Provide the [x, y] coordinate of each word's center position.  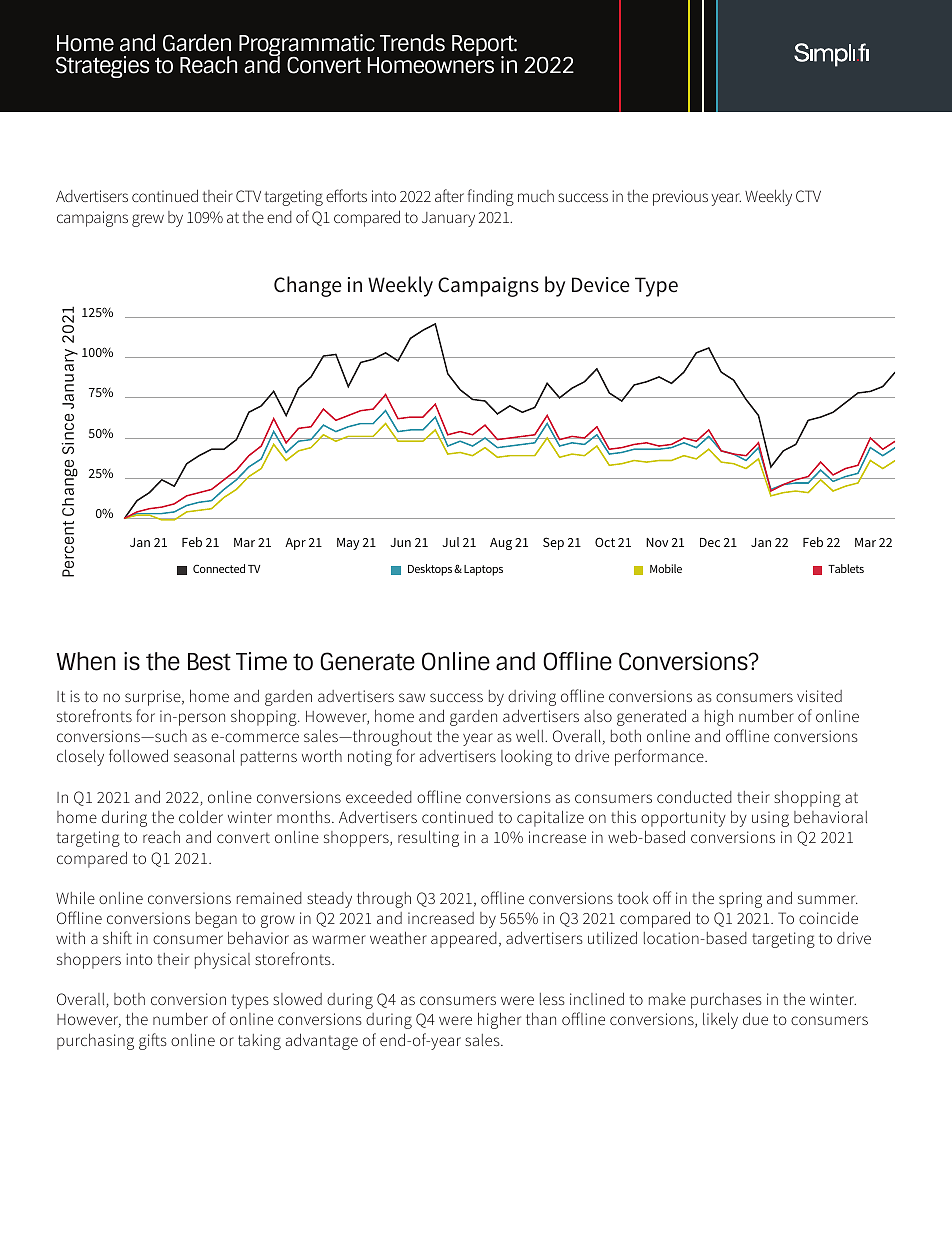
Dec [710, 542]
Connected [219, 568]
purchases [726, 1001]
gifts [153, 1041]
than [541, 1019]
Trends [412, 43]
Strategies [102, 67]
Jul [450, 542]
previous [680, 198]
